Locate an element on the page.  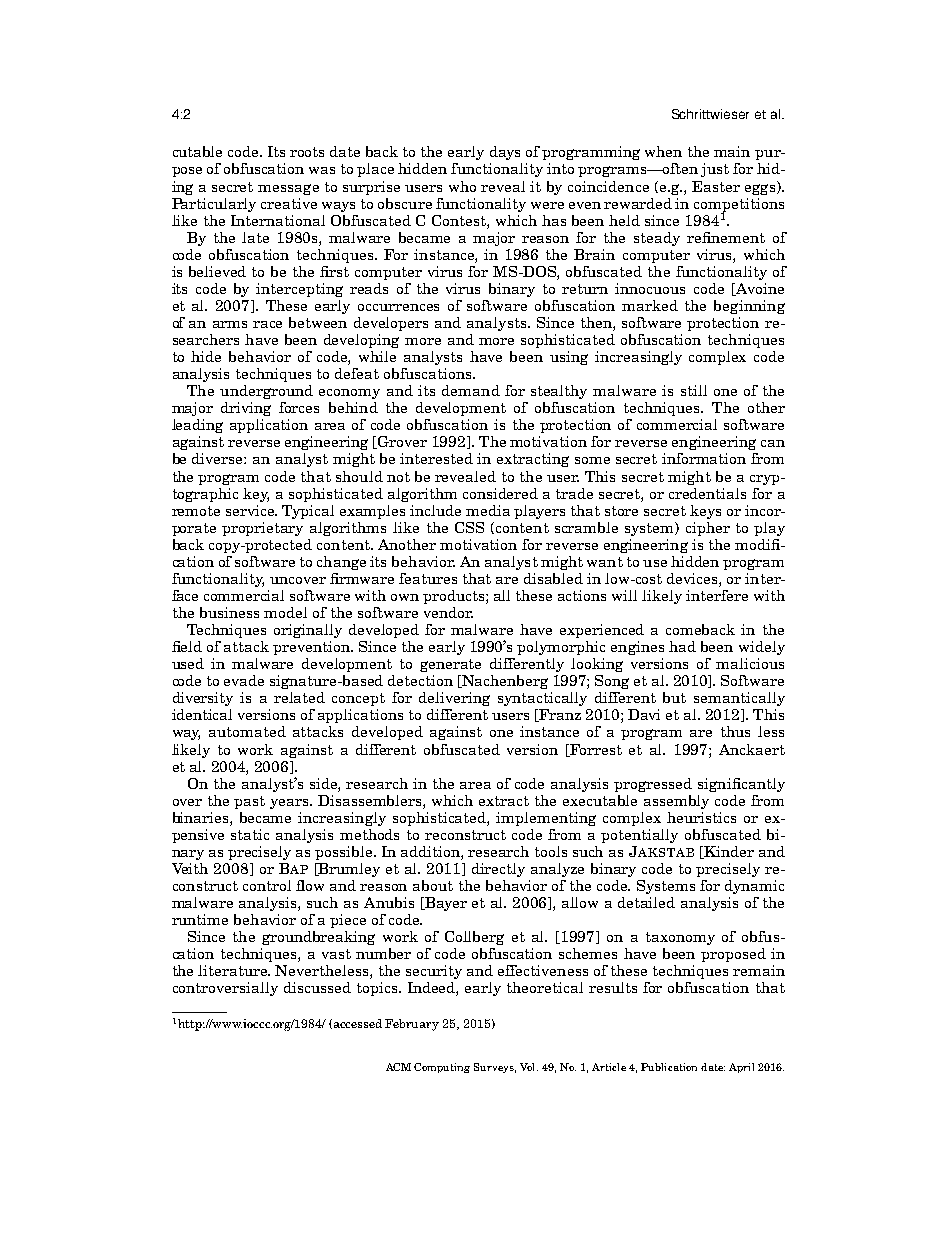
past is located at coordinates (249, 802).
